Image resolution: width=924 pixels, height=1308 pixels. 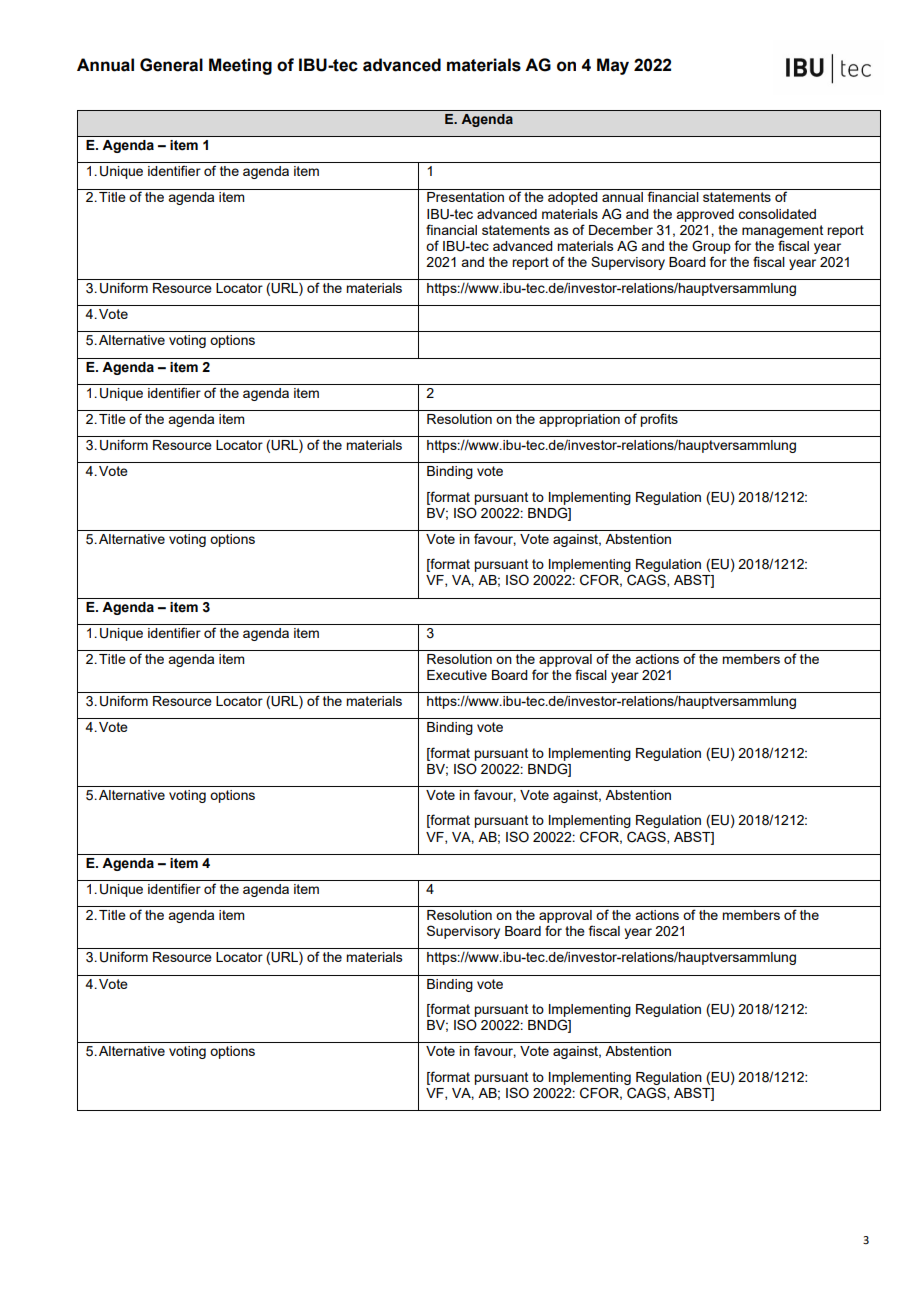 What do you see at coordinates (711, 247) in the screenshot?
I see `Group` at bounding box center [711, 247].
